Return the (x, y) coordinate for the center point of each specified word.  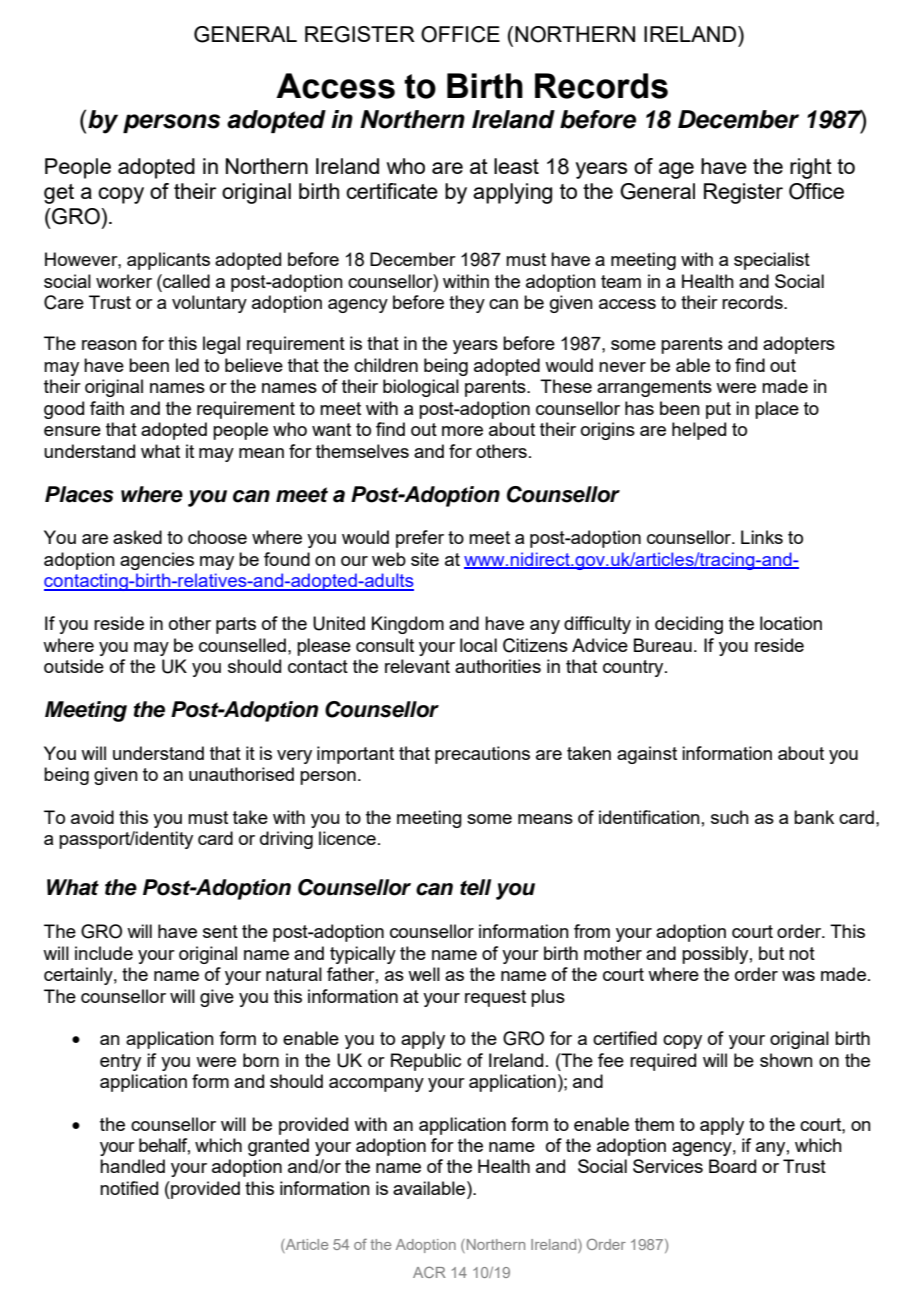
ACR (429, 1272)
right (811, 168)
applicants (168, 261)
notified (129, 1188)
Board (732, 1166)
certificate (392, 191)
